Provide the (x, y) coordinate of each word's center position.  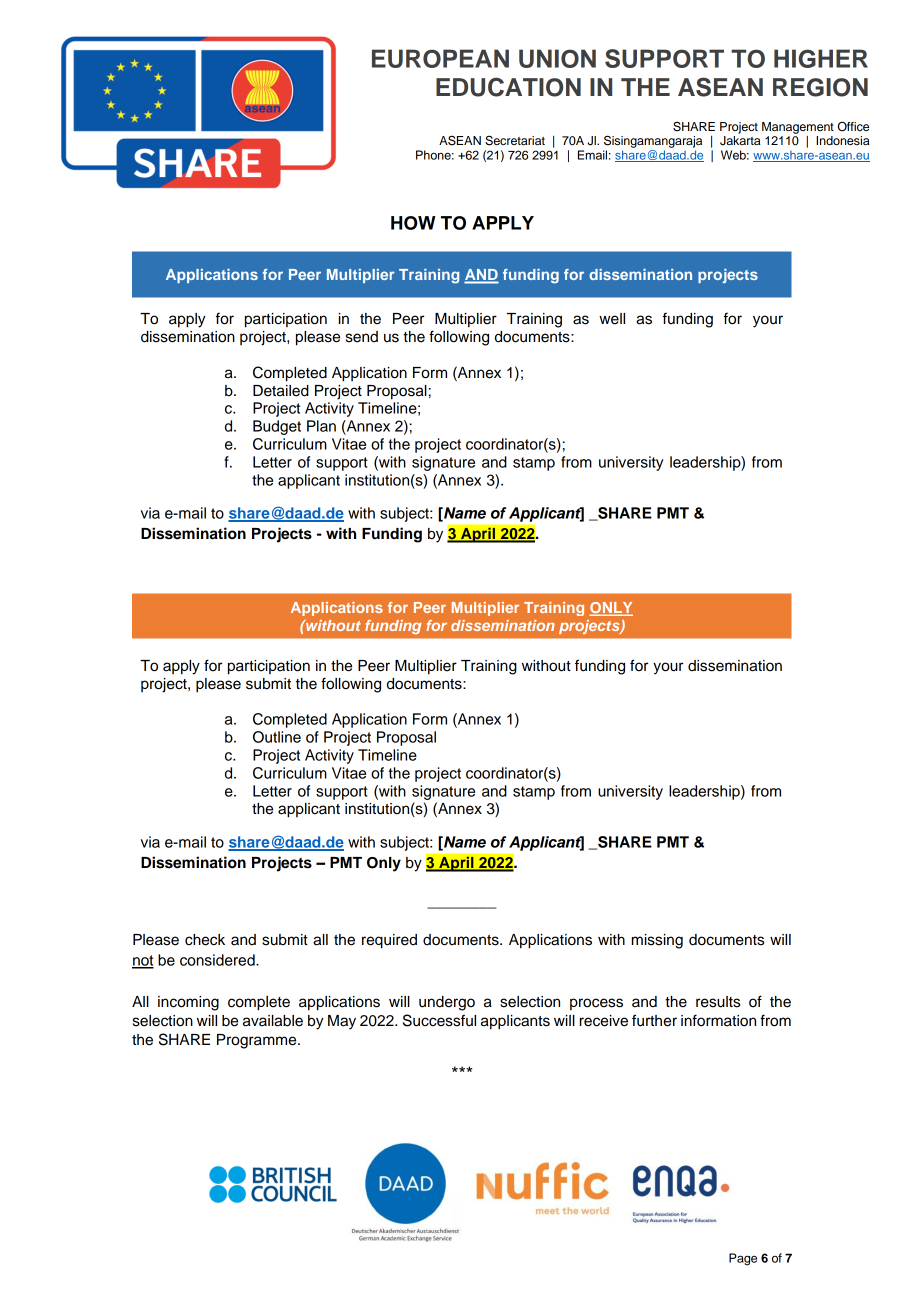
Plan (321, 426)
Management (798, 128)
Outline (277, 737)
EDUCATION (508, 87)
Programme (258, 1041)
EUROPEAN (440, 58)
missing (657, 941)
